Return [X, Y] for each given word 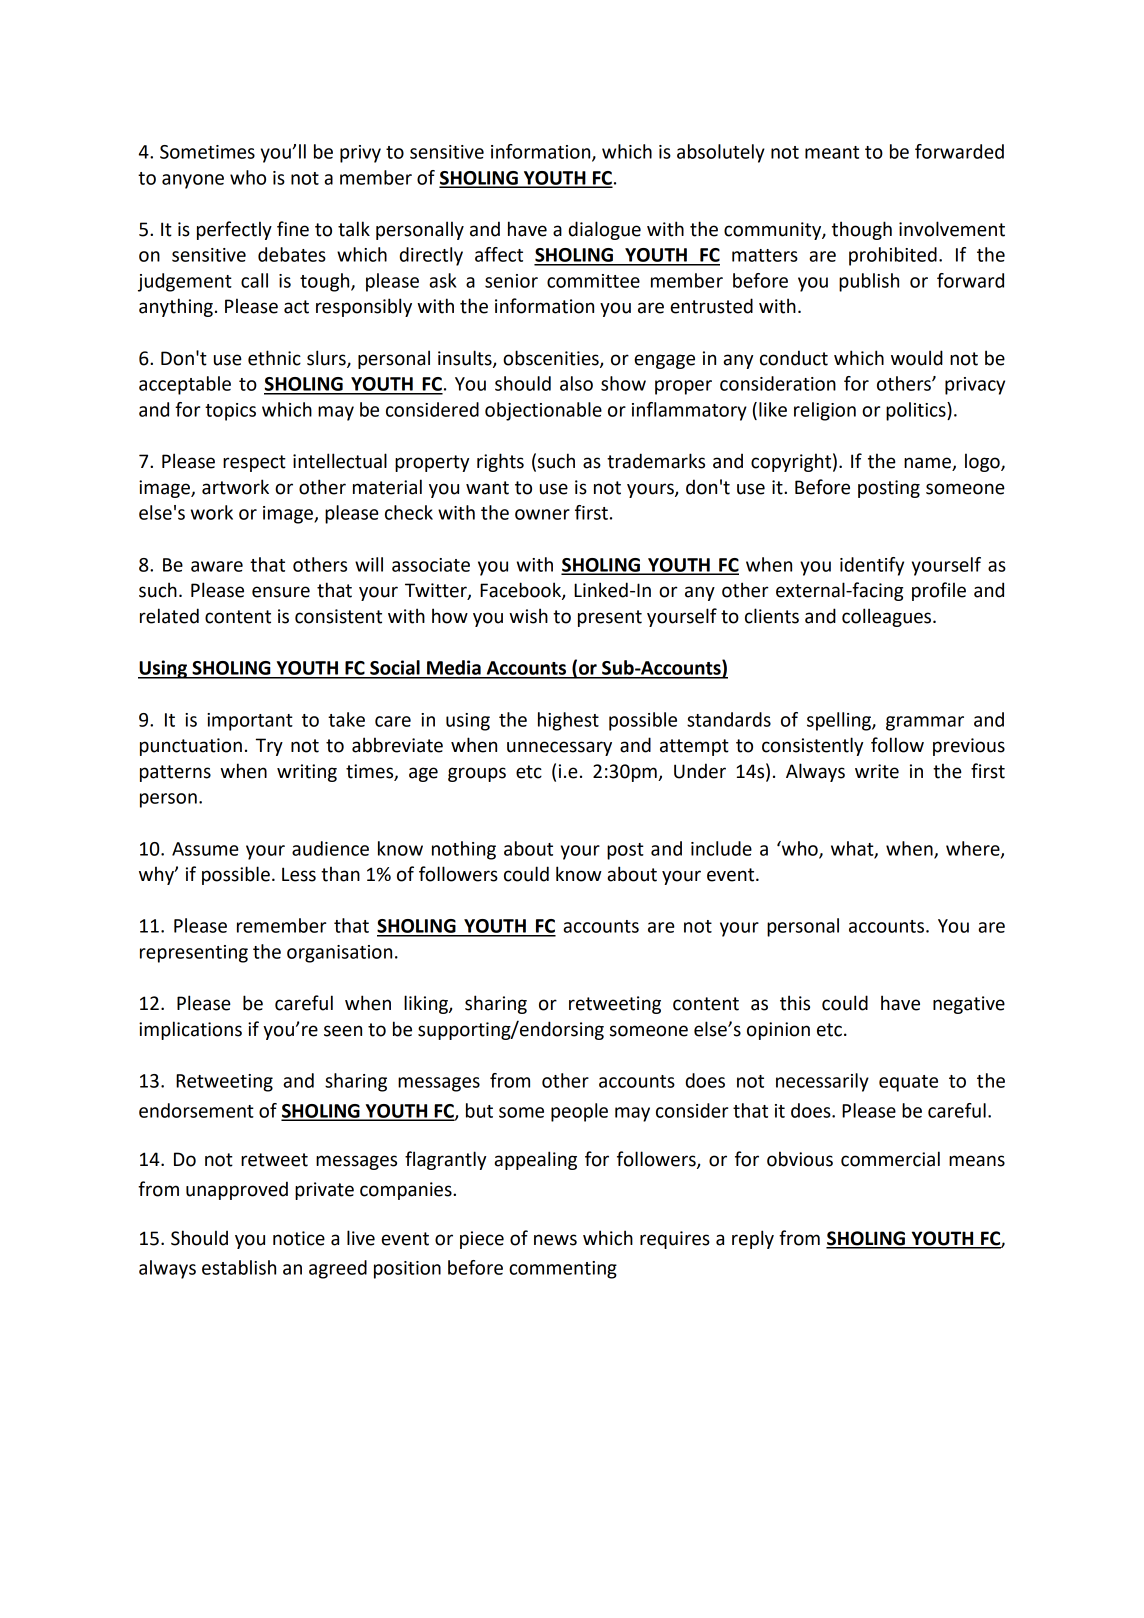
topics [230, 412]
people [579, 1112]
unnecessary [559, 748]
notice [299, 1238]
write [877, 771]
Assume [205, 849]
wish [528, 616]
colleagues [888, 617]
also [576, 383]
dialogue [605, 230]
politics [917, 411]
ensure [281, 592]
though [862, 230]
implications [190, 1030]
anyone [193, 181]
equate [908, 1083]
